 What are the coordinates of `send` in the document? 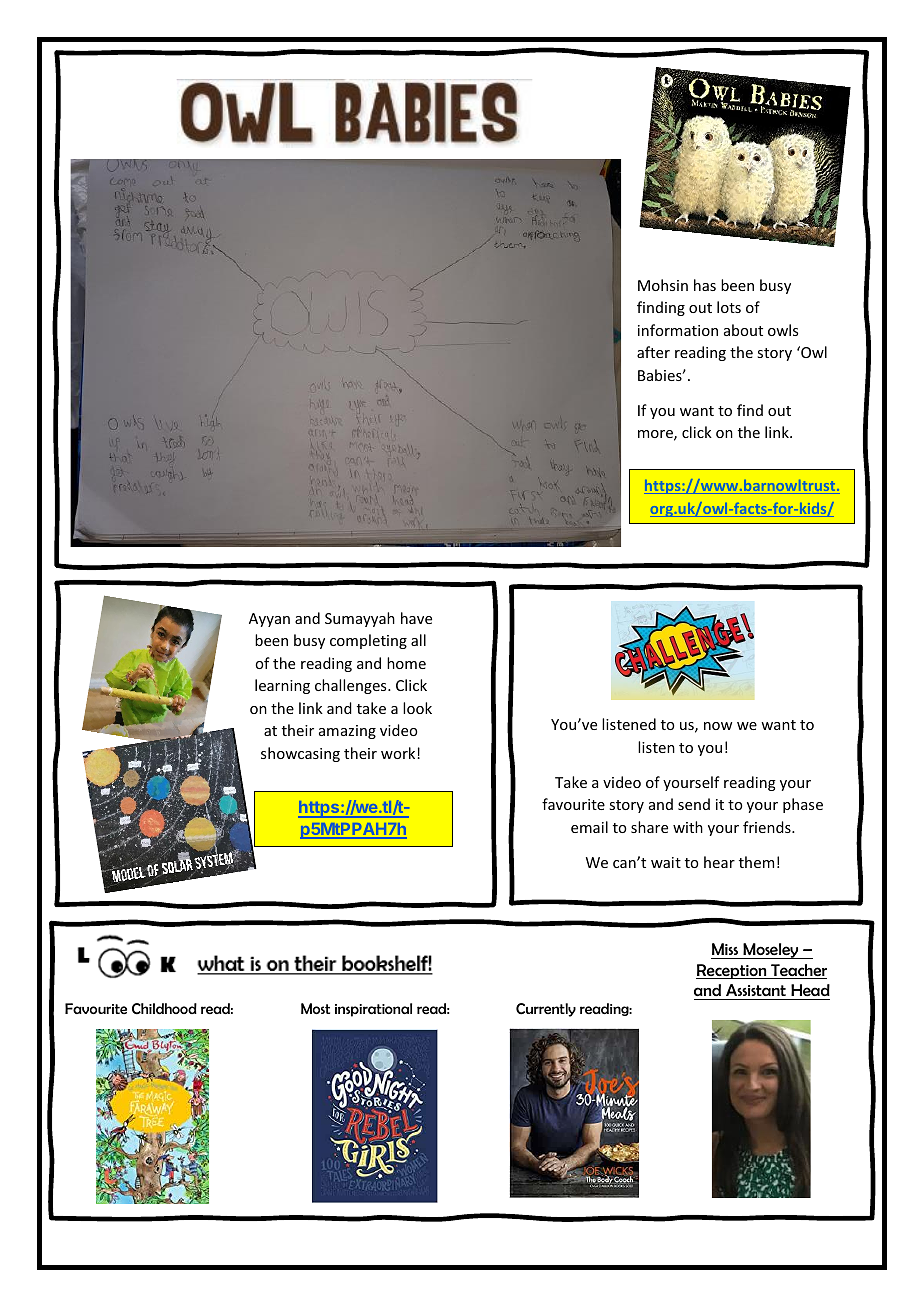 It's located at (694, 804).
